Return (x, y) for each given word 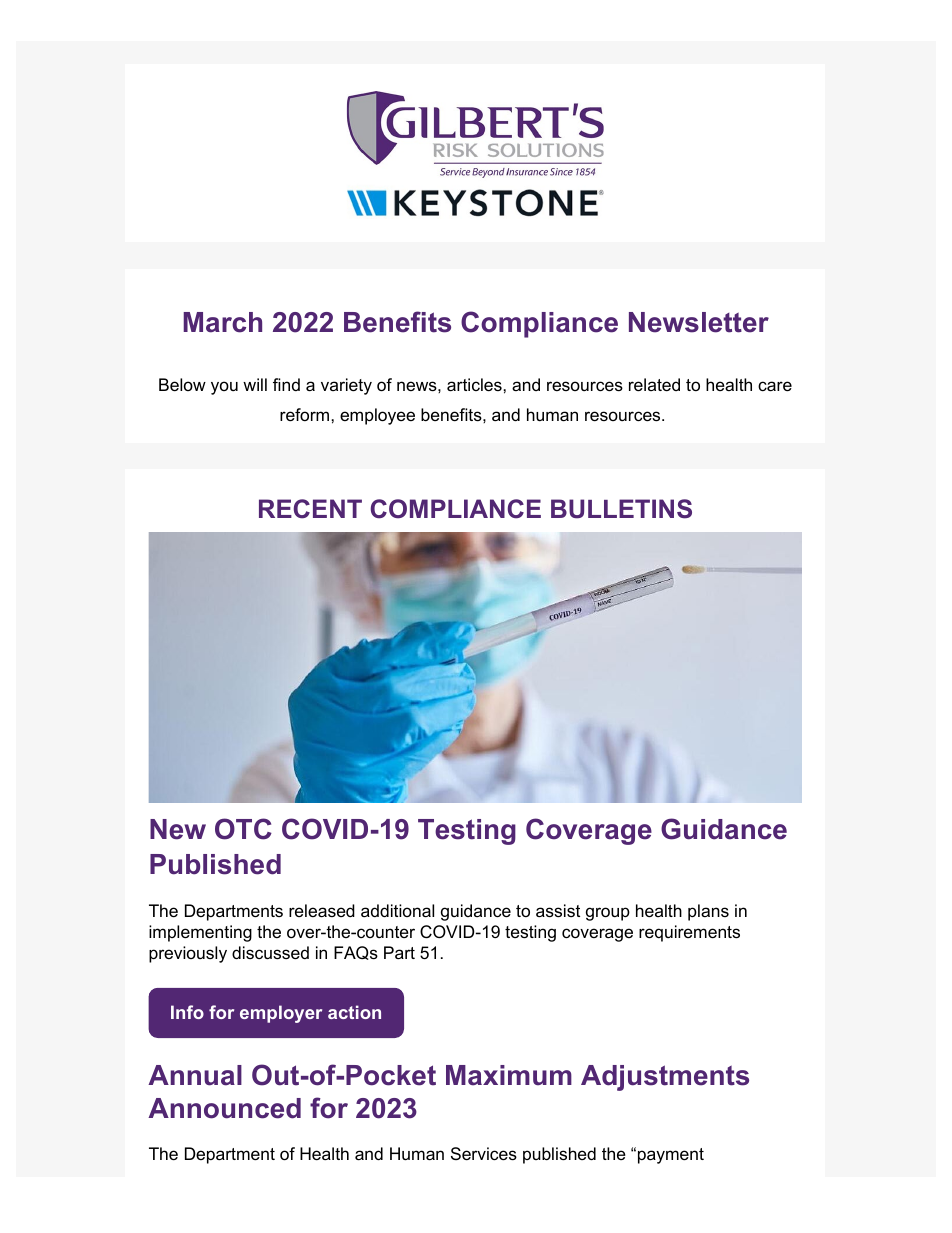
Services (484, 1154)
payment (671, 1156)
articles (475, 385)
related (654, 385)
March (223, 322)
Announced (224, 1108)
